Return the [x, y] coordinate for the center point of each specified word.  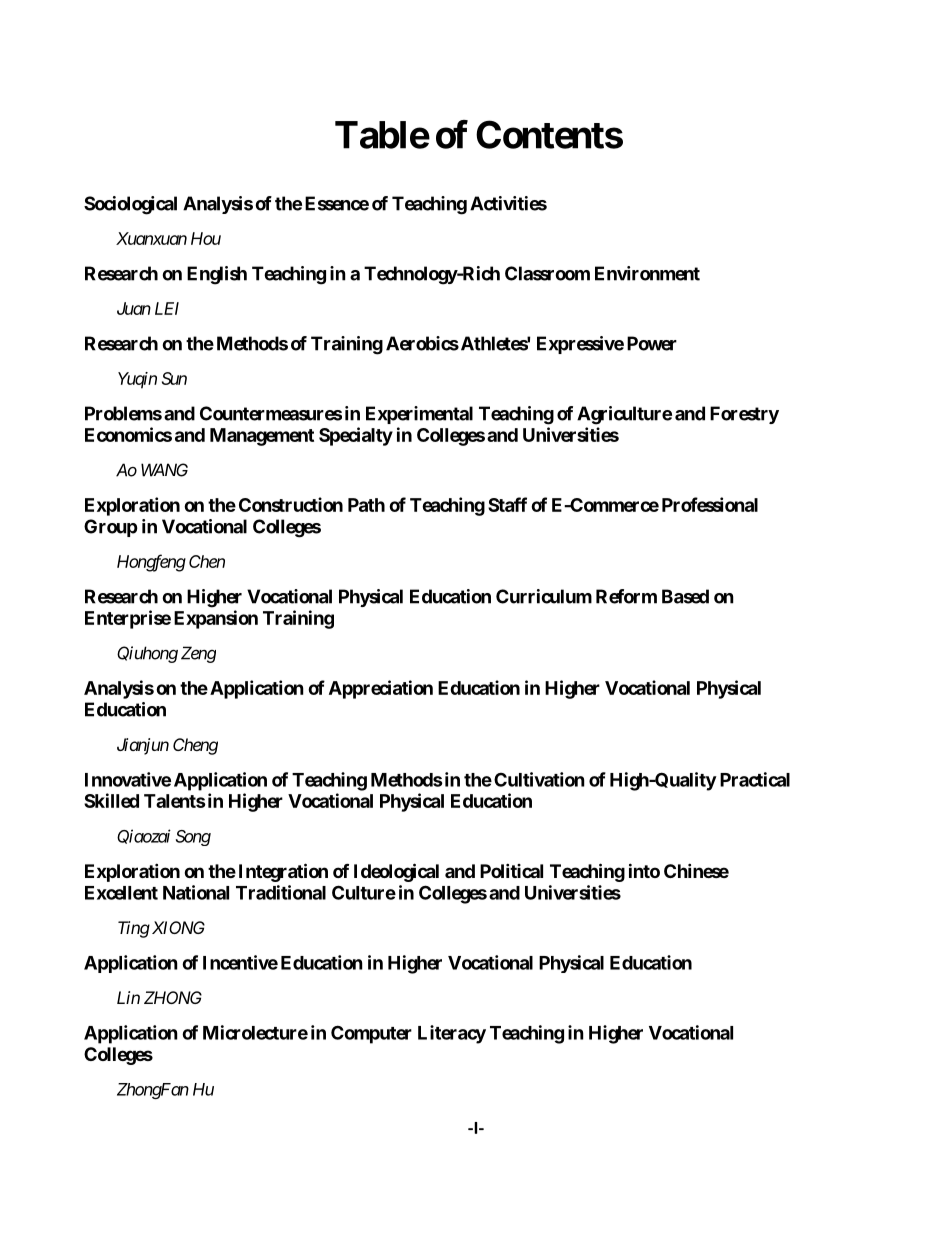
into [644, 870]
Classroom [547, 273]
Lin [128, 997]
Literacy [452, 1034]
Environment [647, 273]
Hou [206, 238]
